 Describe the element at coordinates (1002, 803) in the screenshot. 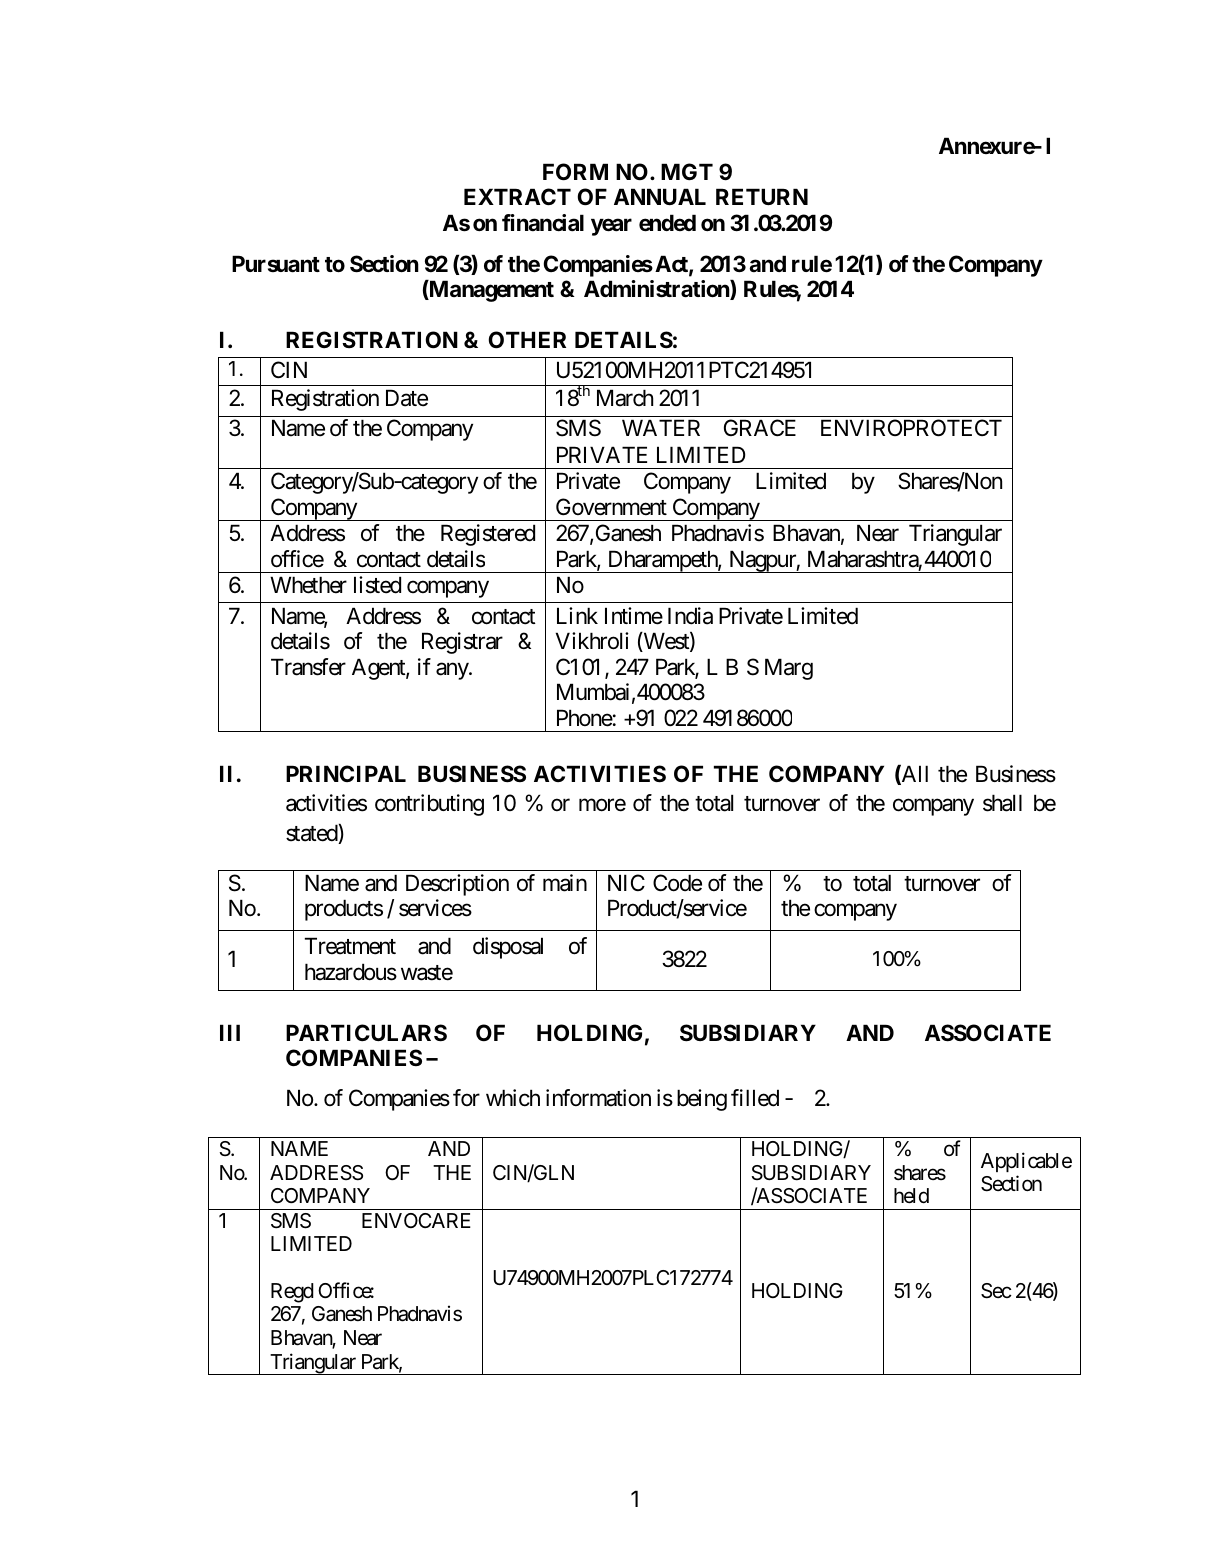

I see `shall` at that location.
